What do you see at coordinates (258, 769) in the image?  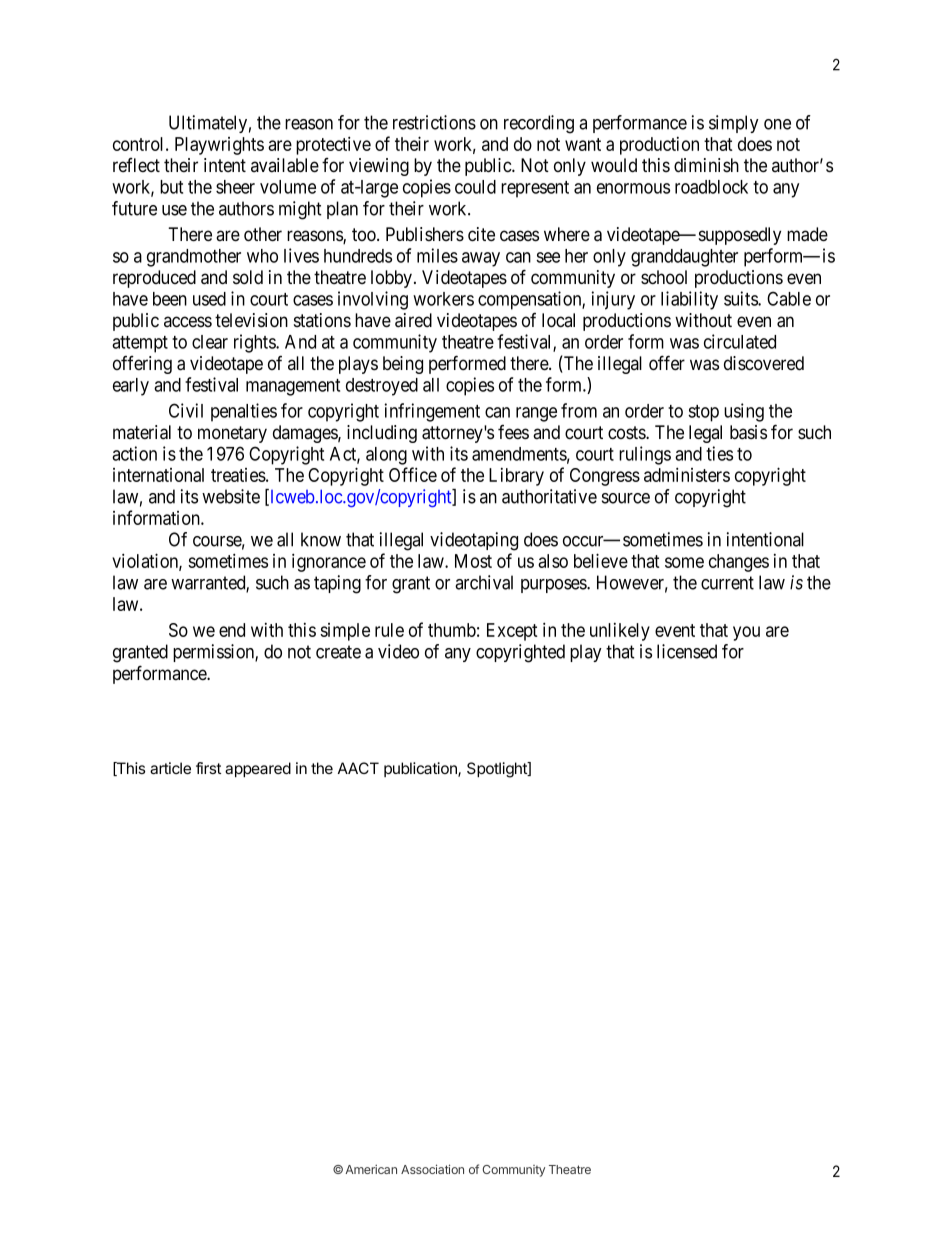 I see `appeared` at bounding box center [258, 769].
